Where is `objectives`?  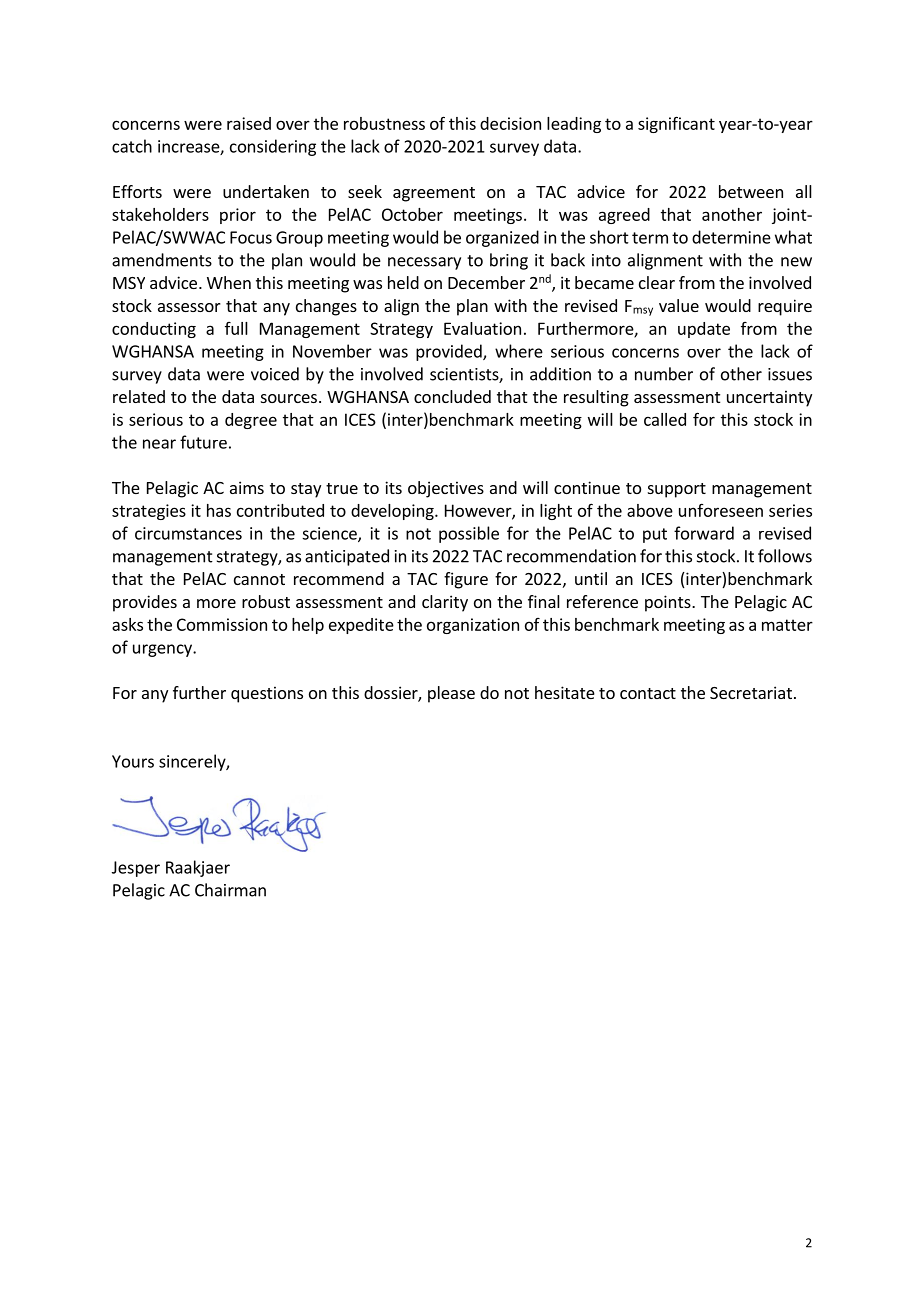 objectives is located at coordinates (446, 489).
